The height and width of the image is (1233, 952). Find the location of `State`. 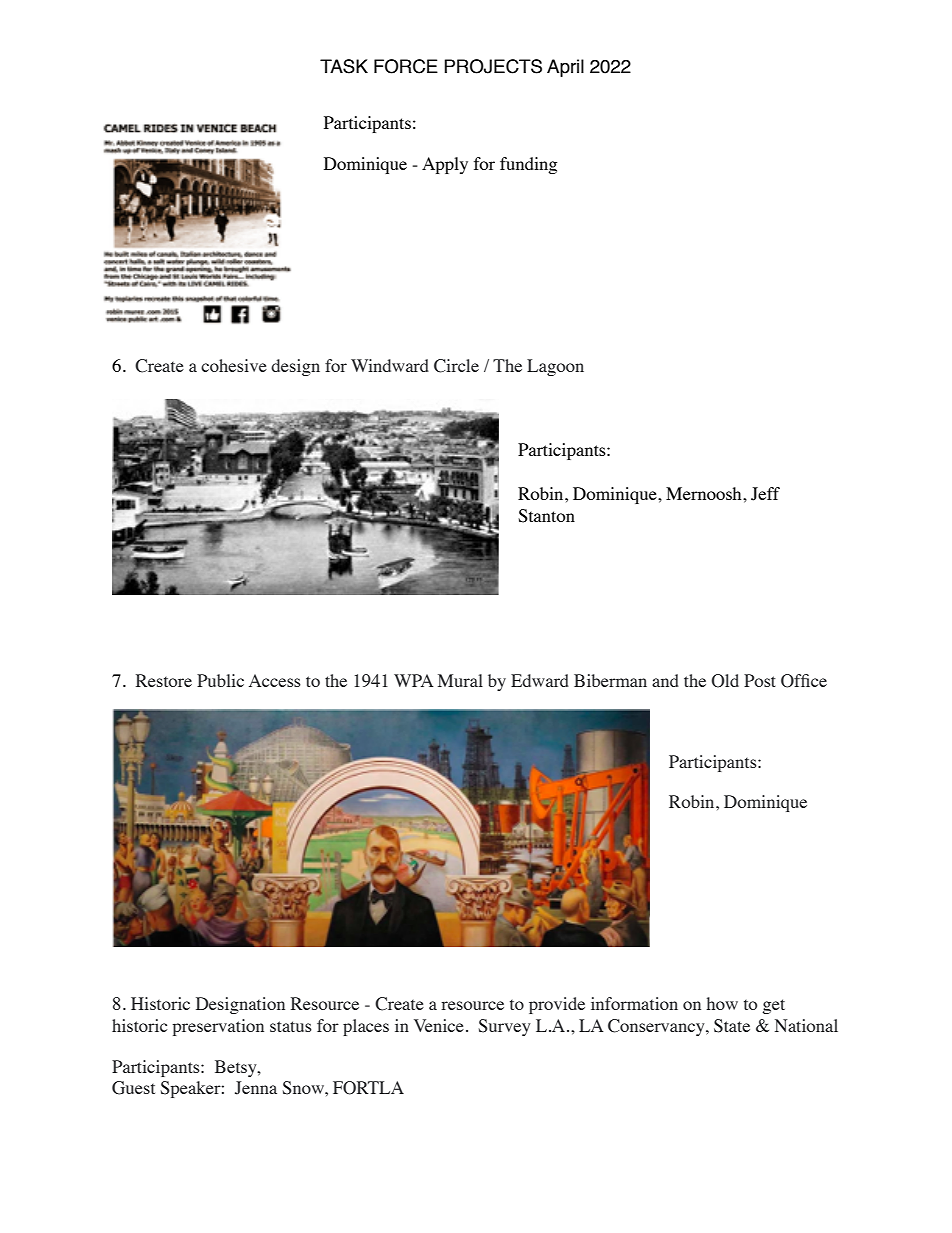

State is located at coordinates (732, 1026).
